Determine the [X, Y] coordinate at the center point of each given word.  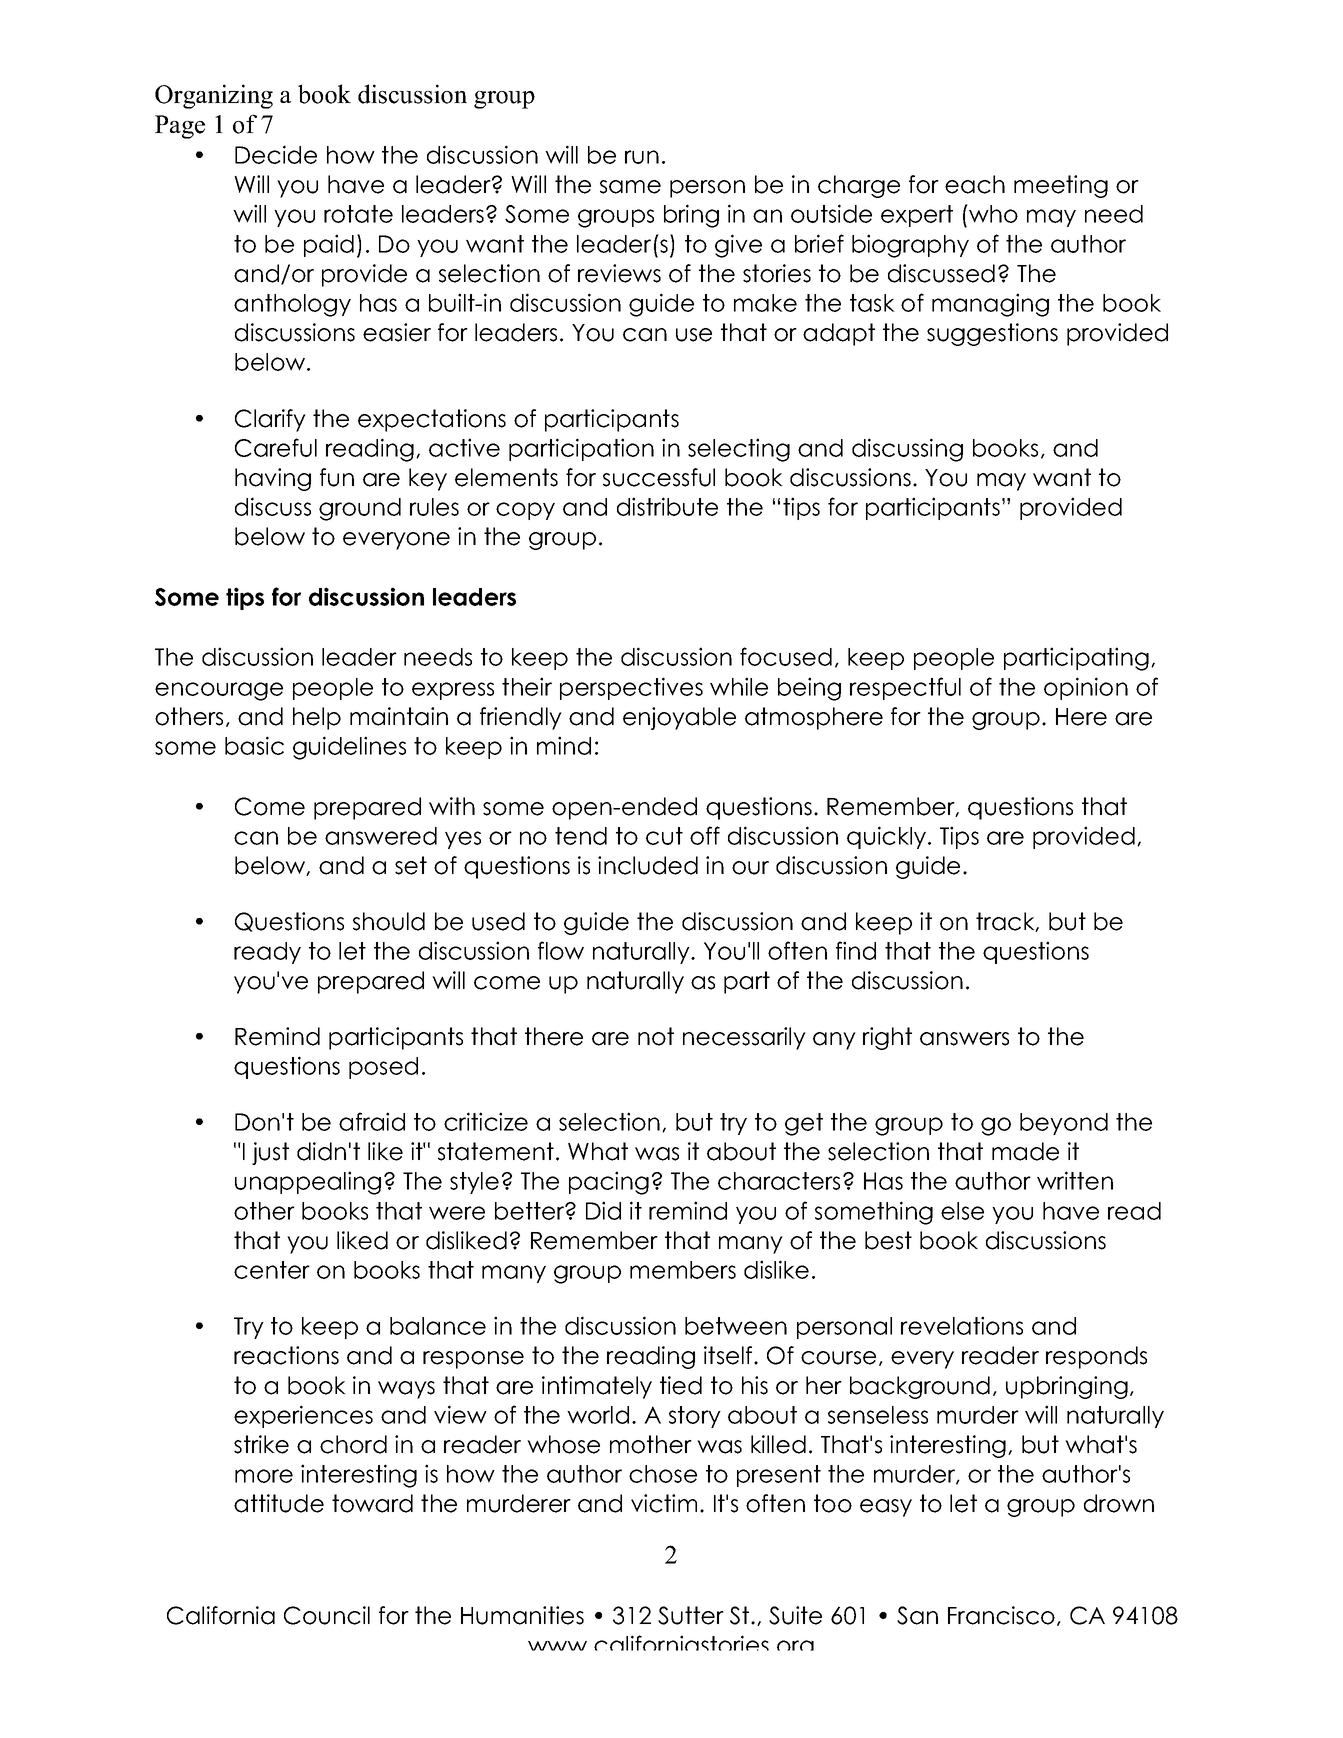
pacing [609, 1183]
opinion [1086, 688]
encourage [219, 691]
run [642, 157]
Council [327, 1615]
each [975, 184]
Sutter [691, 1615]
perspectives [631, 688]
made [1025, 1151]
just [270, 1153]
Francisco [1001, 1615]
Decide [276, 154]
